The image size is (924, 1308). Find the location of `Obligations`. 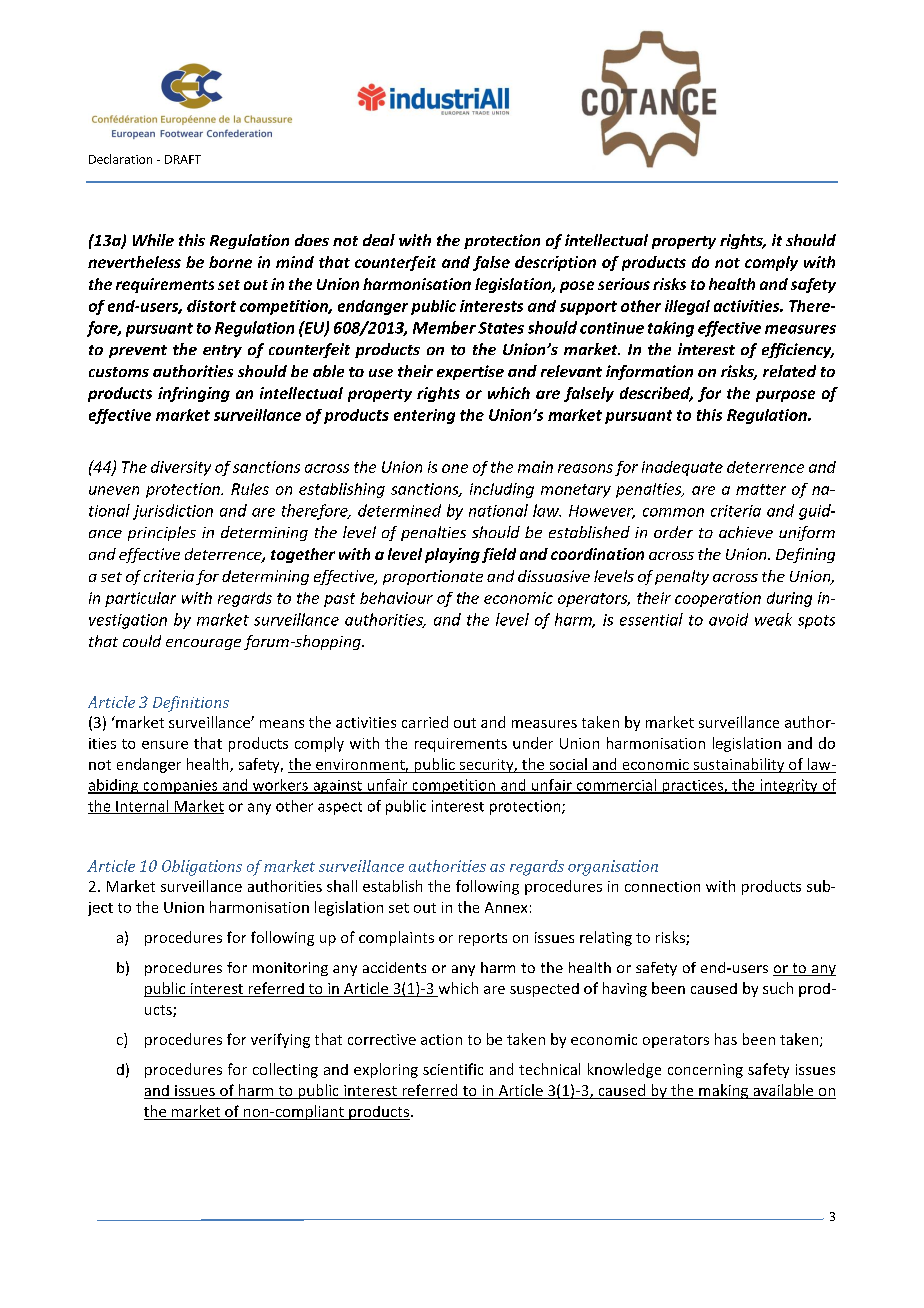

Obligations is located at coordinates (202, 868).
